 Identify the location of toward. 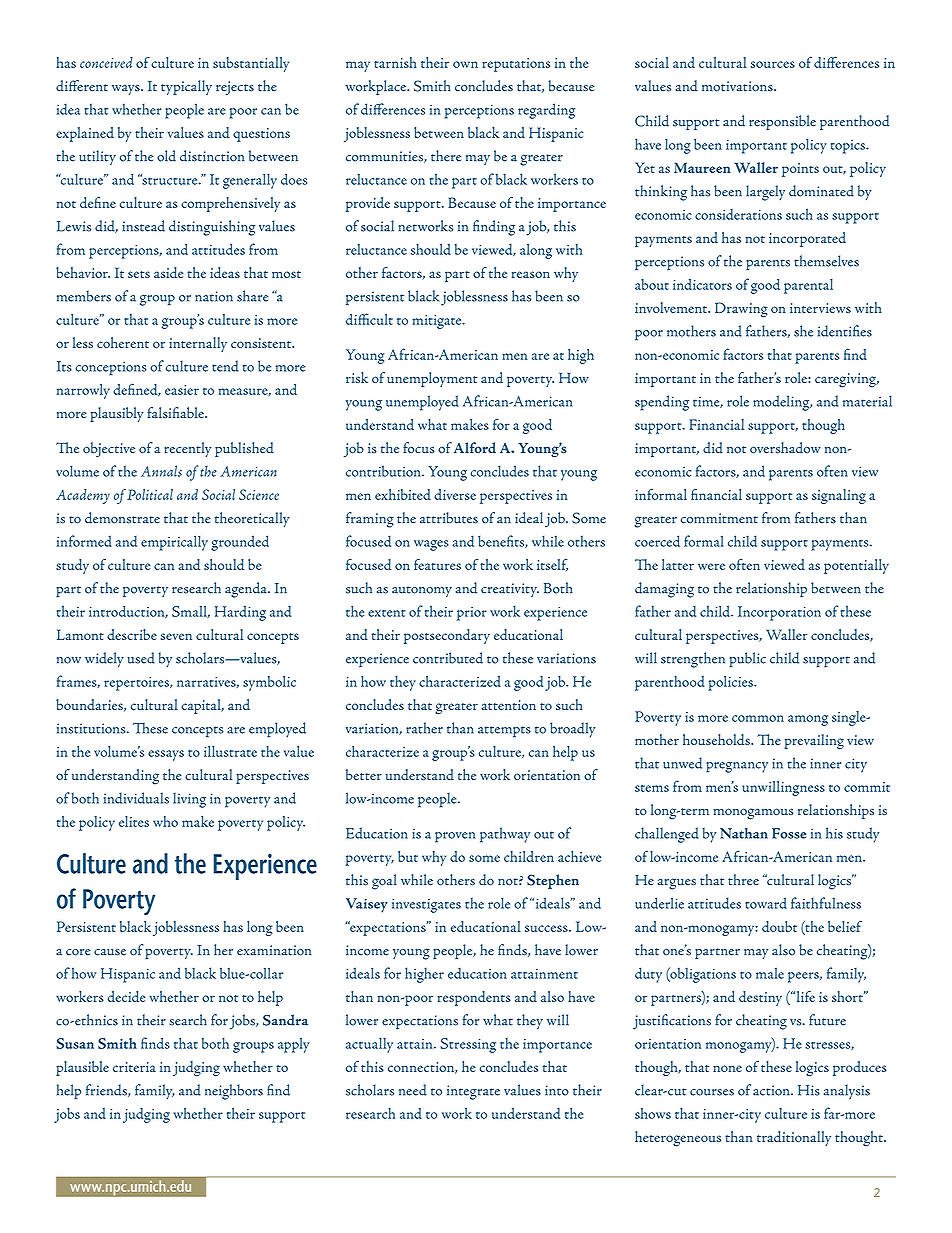
(766, 903).
